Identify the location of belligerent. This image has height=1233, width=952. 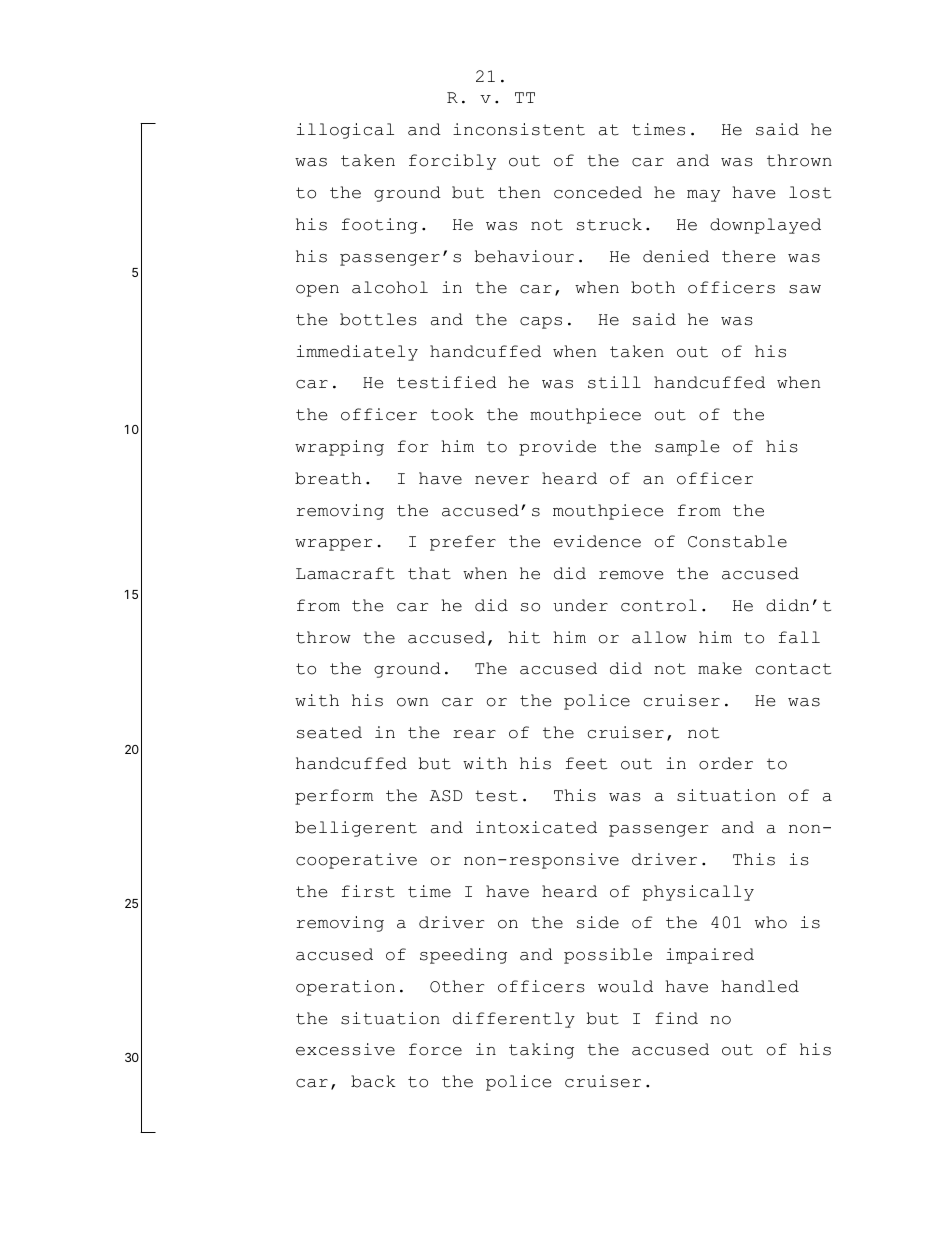
(356, 829).
